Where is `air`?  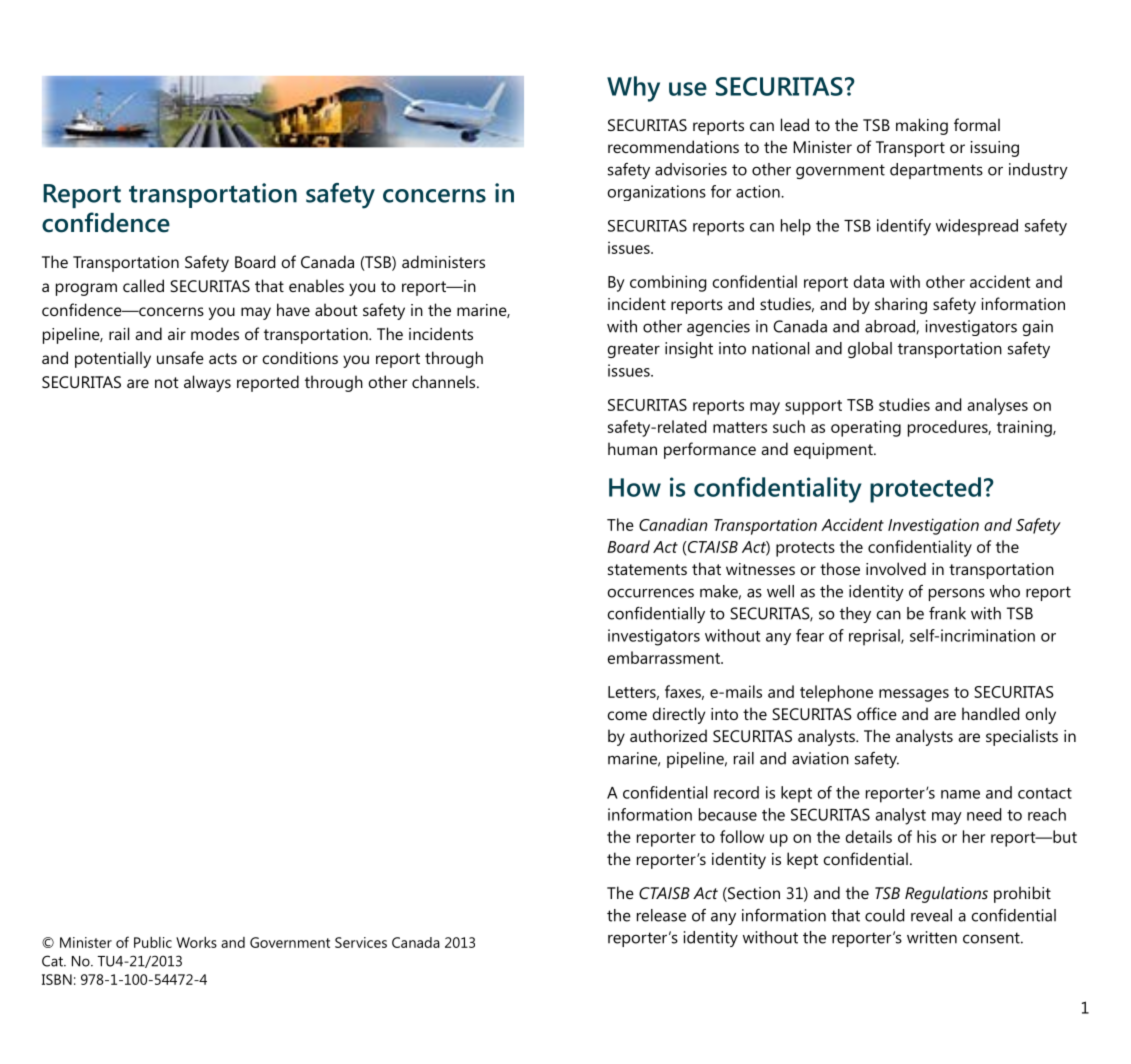 air is located at coordinates (177, 334).
